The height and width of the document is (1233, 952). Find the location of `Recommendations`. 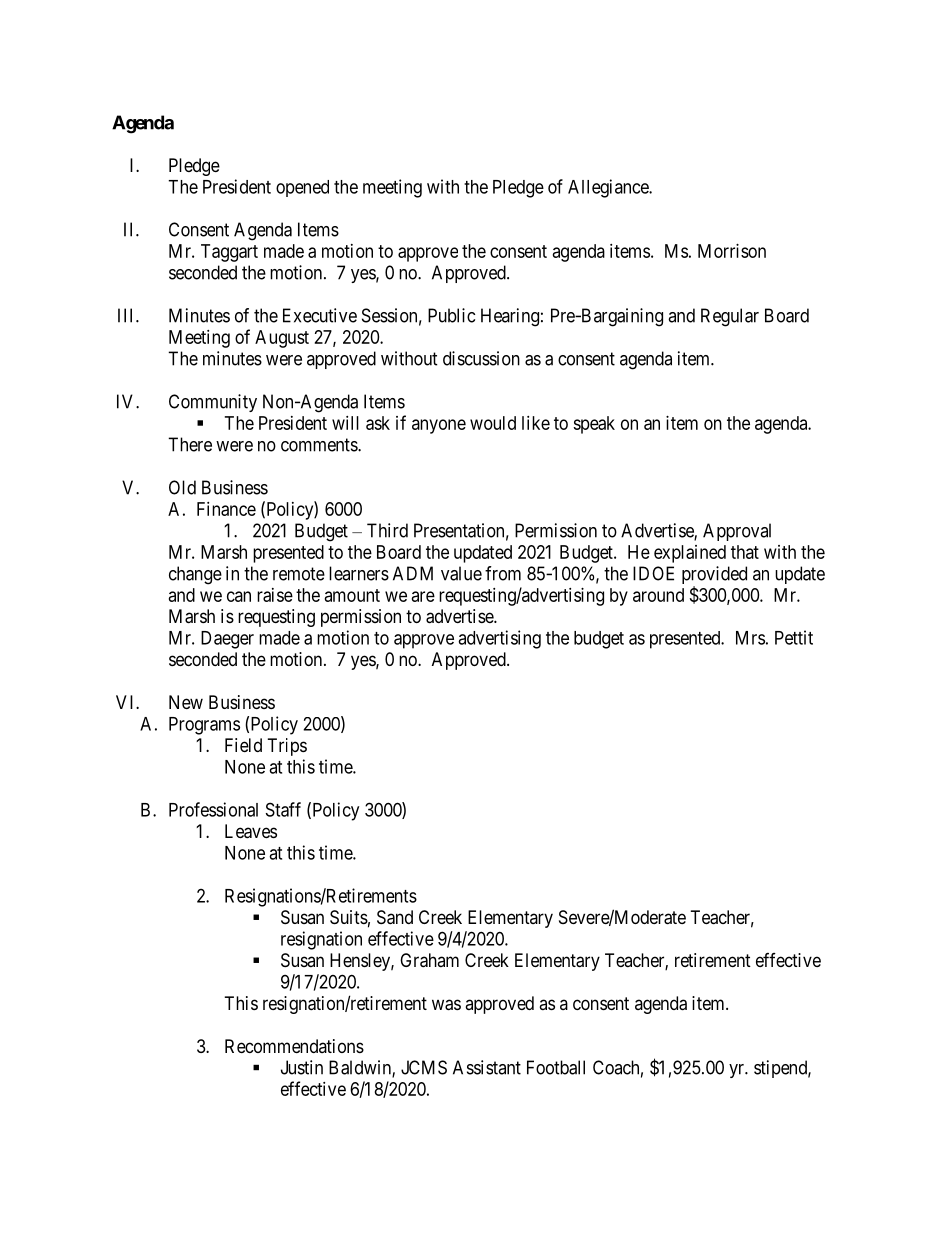

Recommendations is located at coordinates (294, 1046).
